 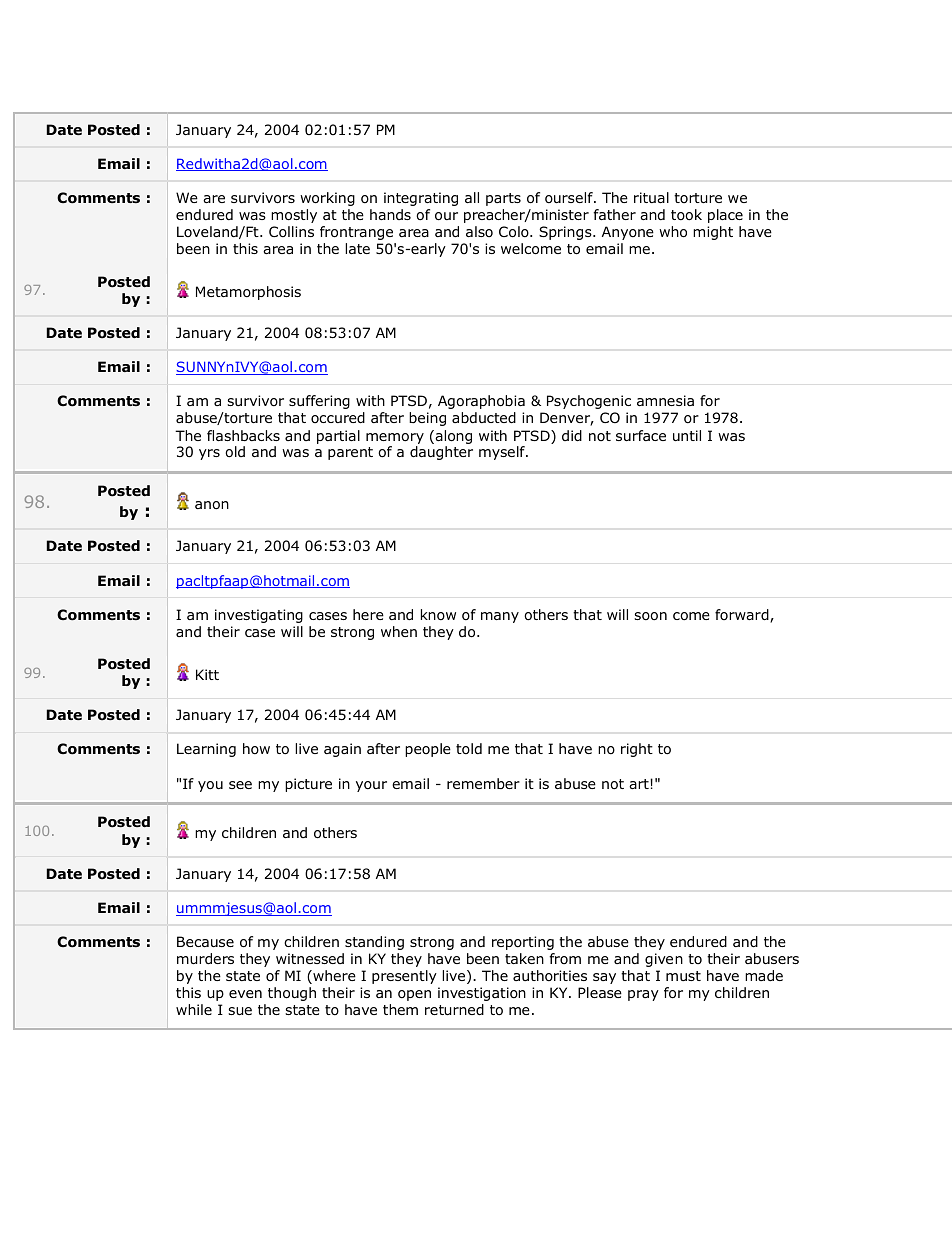 What do you see at coordinates (683, 976) in the screenshot?
I see `must` at bounding box center [683, 976].
